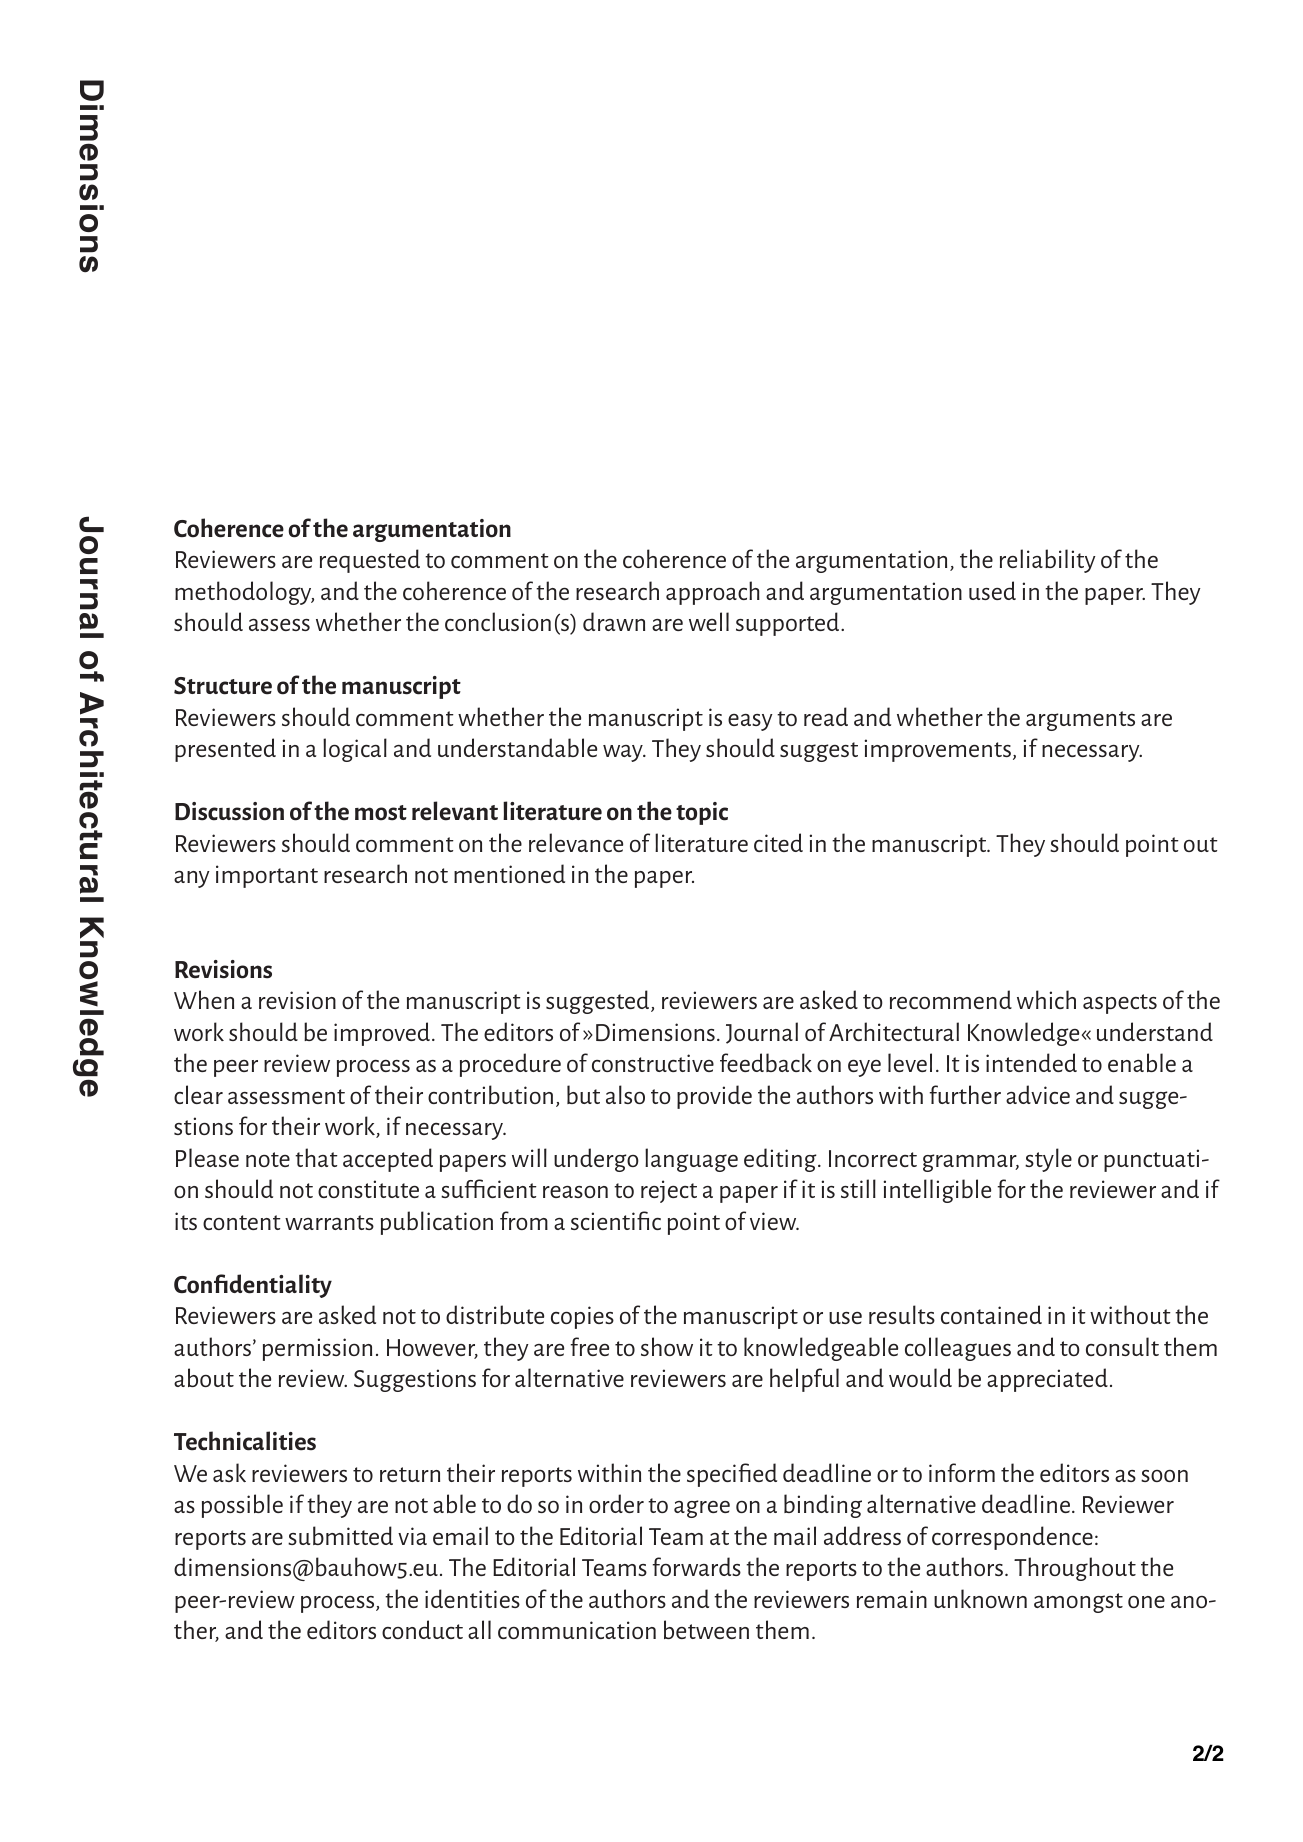 Image resolution: width=1303 pixels, height=1842 pixels. What do you see at coordinates (992, 590) in the screenshot?
I see `used` at bounding box center [992, 590].
